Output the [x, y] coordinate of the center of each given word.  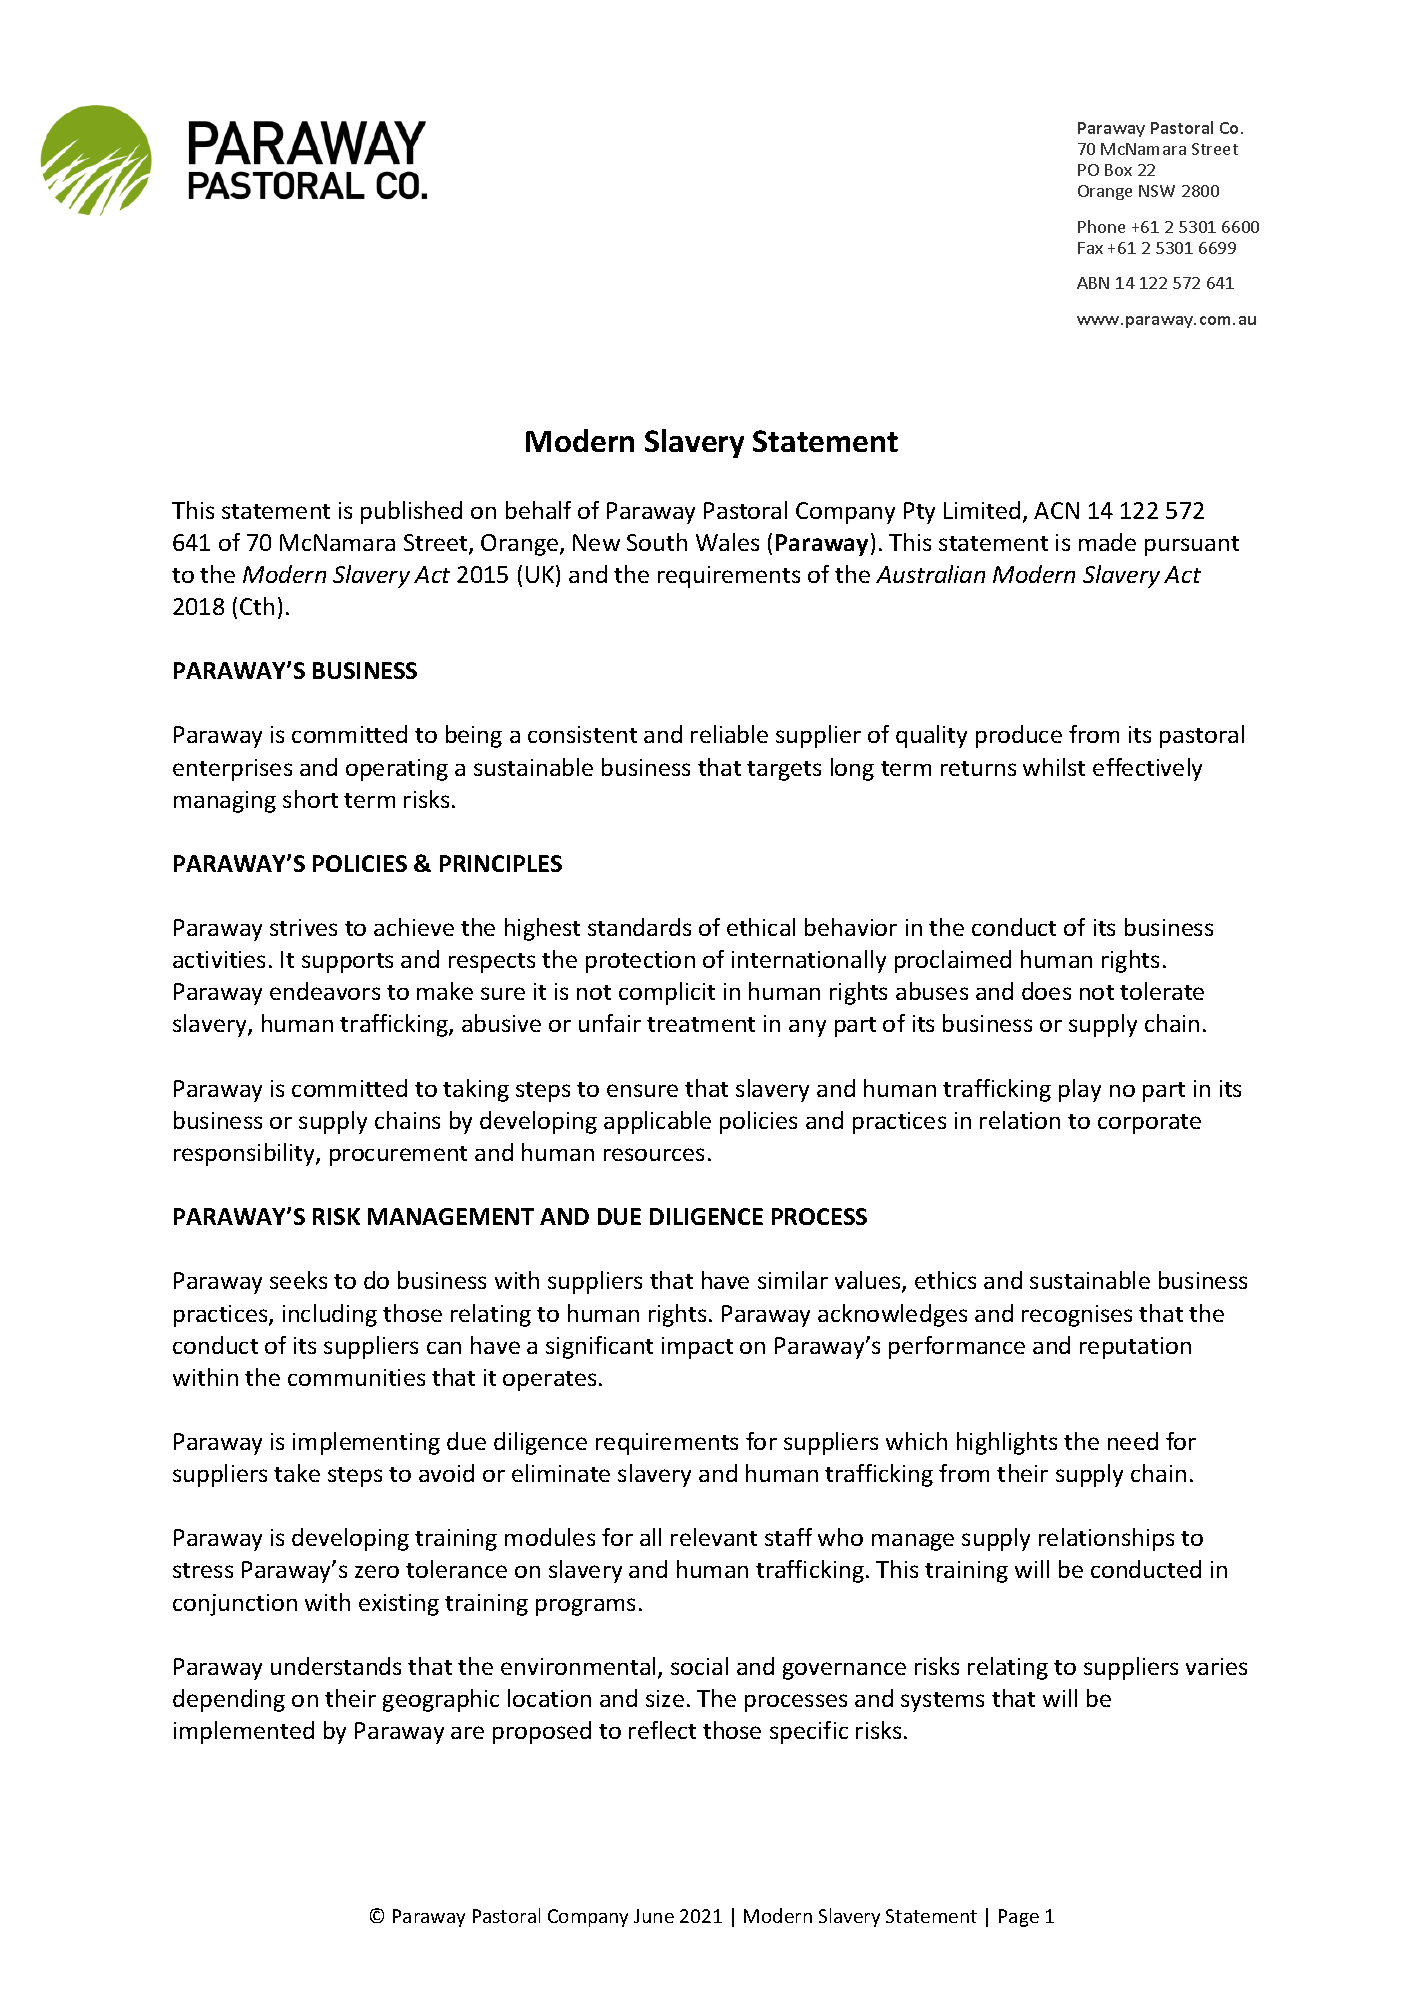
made [1107, 542]
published [411, 512]
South [657, 542]
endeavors [325, 991]
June [654, 1916]
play [1080, 1090]
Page [1019, 1918]
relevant [714, 1537]
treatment [701, 1024]
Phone [1101, 226]
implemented [244, 1732]
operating [397, 770]
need [1133, 1441]
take [297, 1473]
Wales [727, 542]
